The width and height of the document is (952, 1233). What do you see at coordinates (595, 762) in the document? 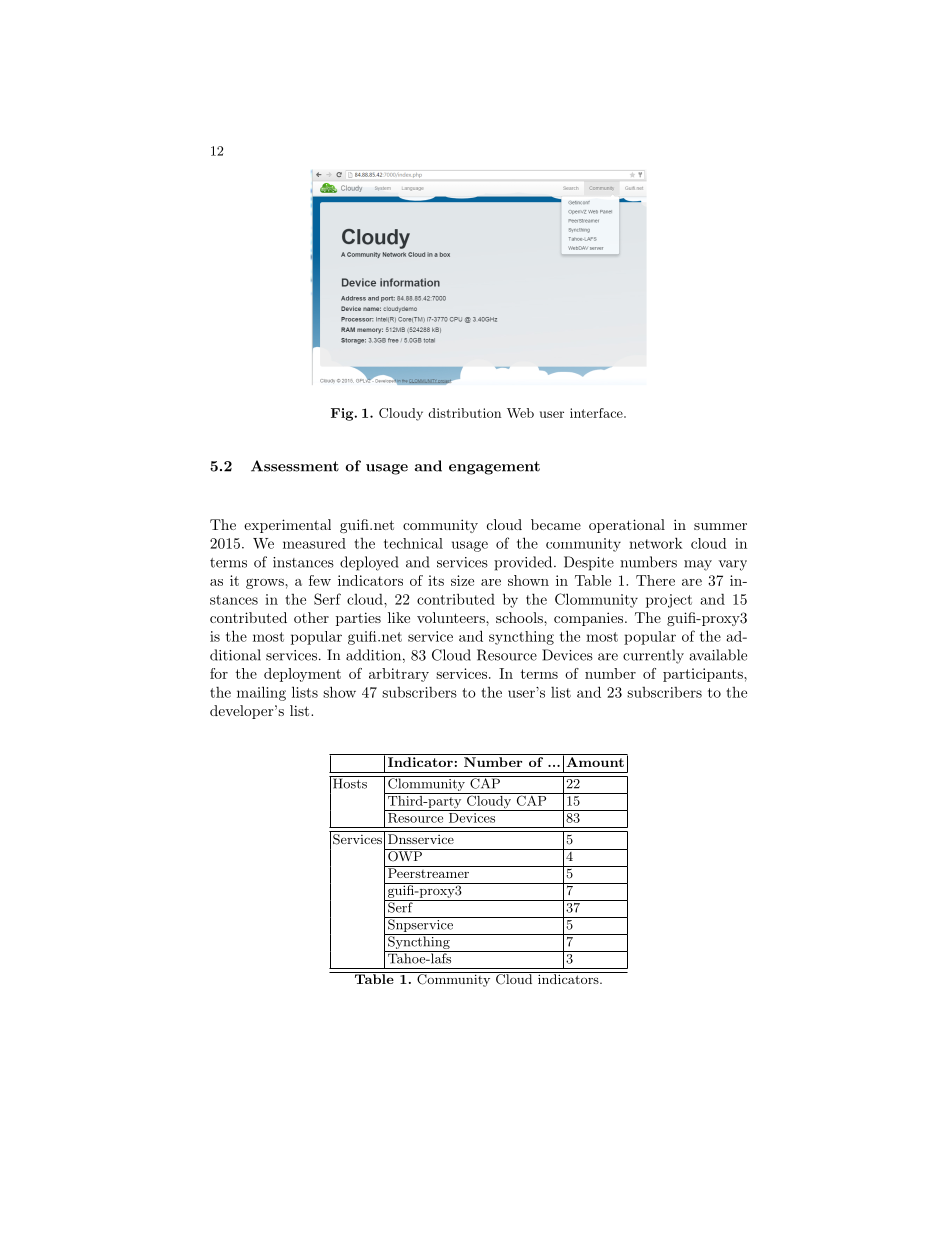
I see `Amount` at bounding box center [595, 762].
